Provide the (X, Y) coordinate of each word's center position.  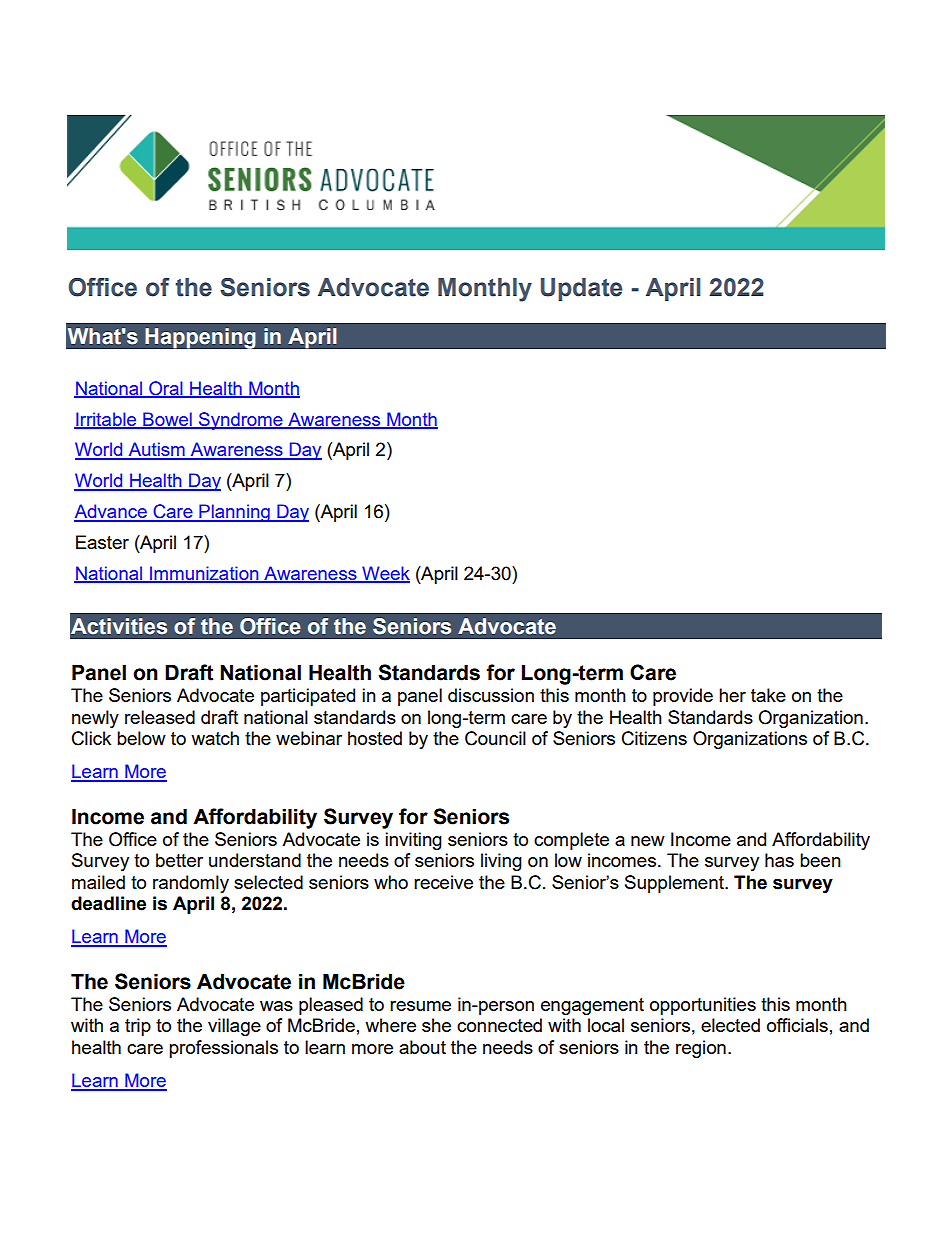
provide (683, 697)
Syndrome (241, 421)
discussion (491, 695)
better (179, 860)
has (779, 860)
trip (138, 1027)
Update (581, 289)
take (768, 695)
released (160, 717)
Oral (166, 389)
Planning (234, 513)
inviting (413, 841)
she (436, 1025)
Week (385, 574)
